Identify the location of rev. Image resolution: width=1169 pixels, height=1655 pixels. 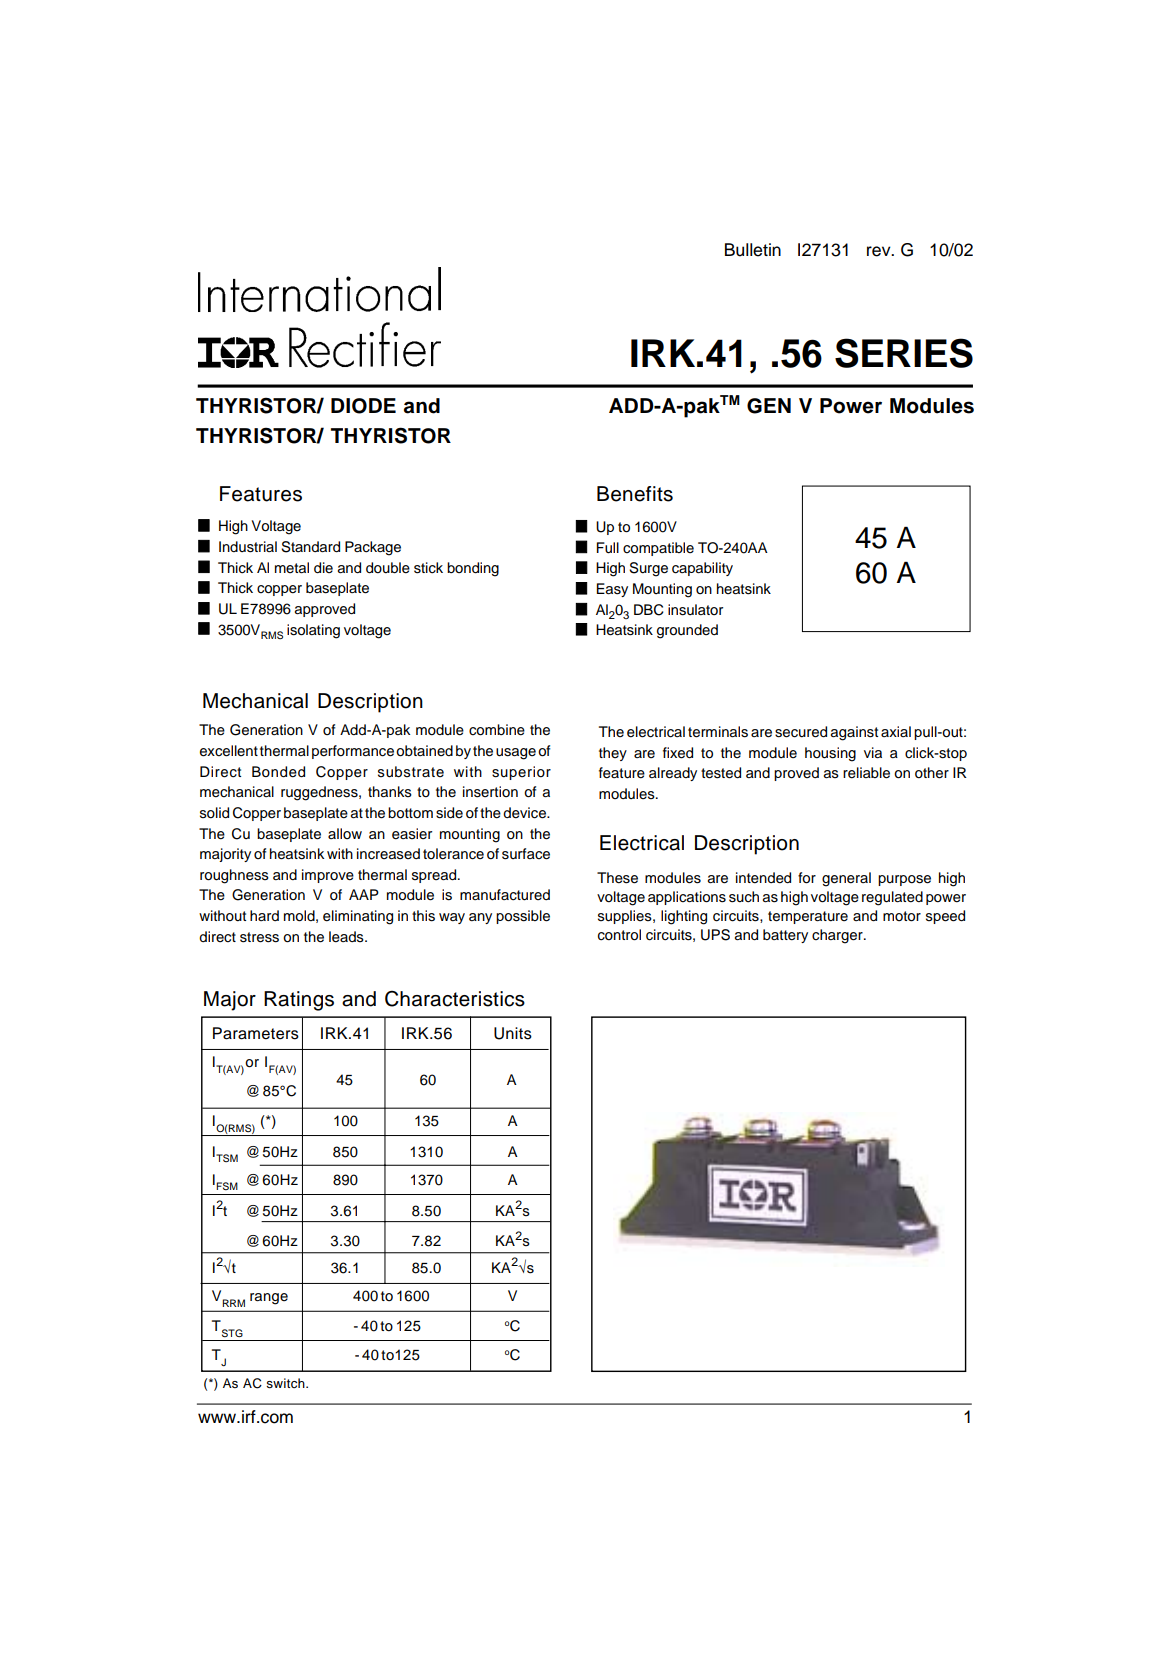
(880, 251).
